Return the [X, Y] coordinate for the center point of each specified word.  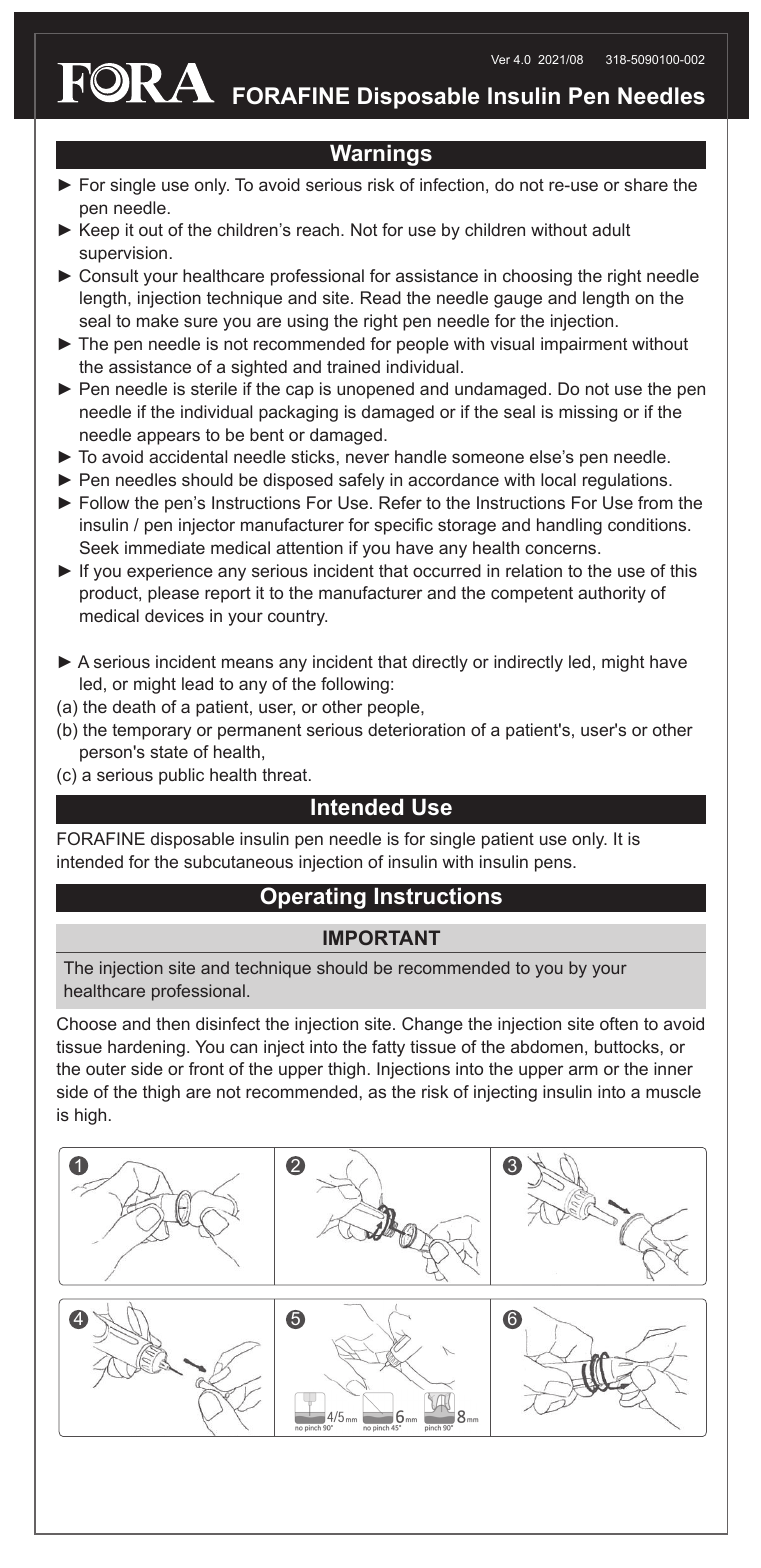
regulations [626, 481]
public [181, 776]
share [646, 184]
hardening [146, 1048]
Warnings [381, 155]
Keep [99, 231]
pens [554, 865]
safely [361, 481]
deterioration [416, 729]
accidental [188, 456]
